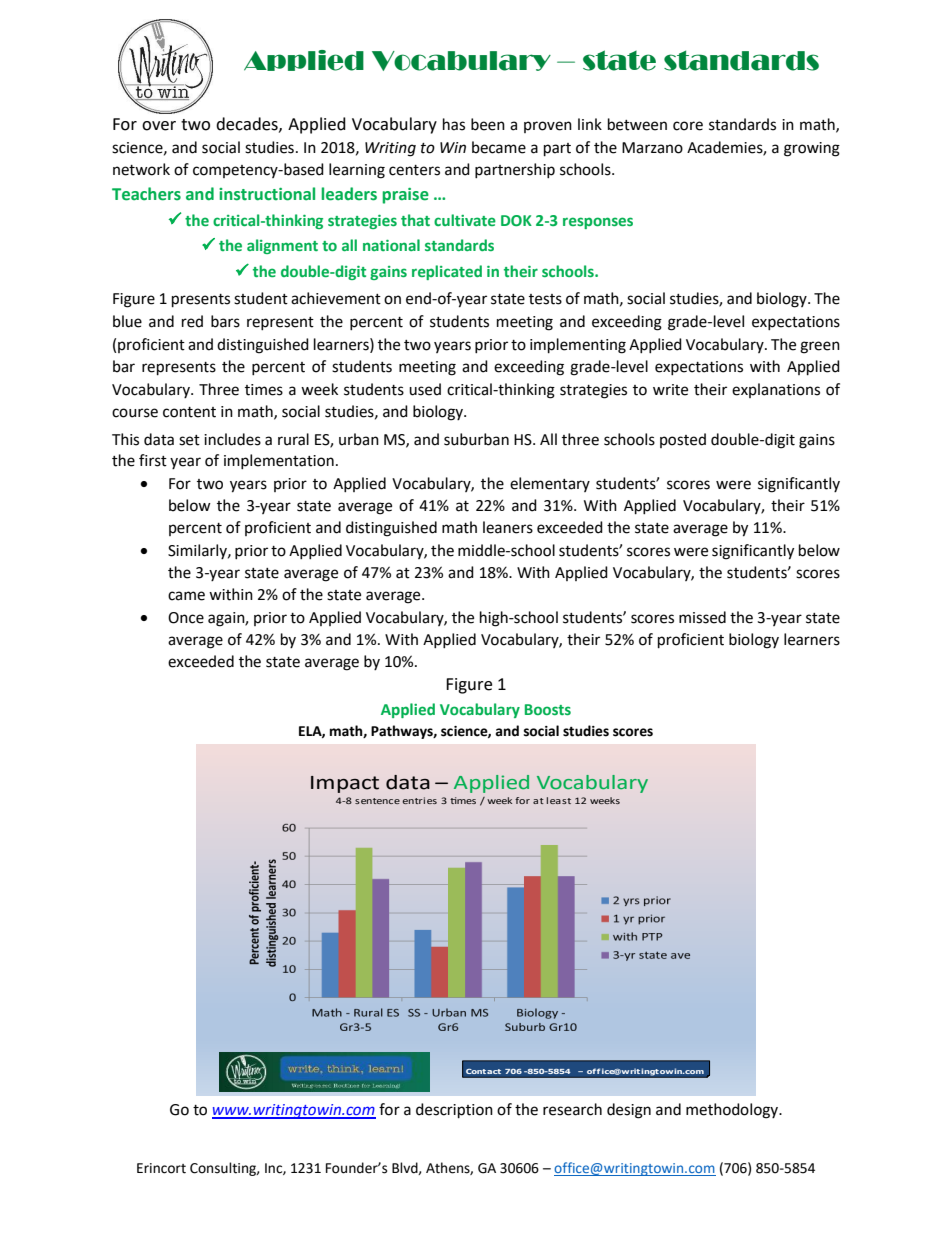 Image resolution: width=952 pixels, height=1233 pixels. What do you see at coordinates (559, 800) in the screenshot?
I see `least` at bounding box center [559, 800].
